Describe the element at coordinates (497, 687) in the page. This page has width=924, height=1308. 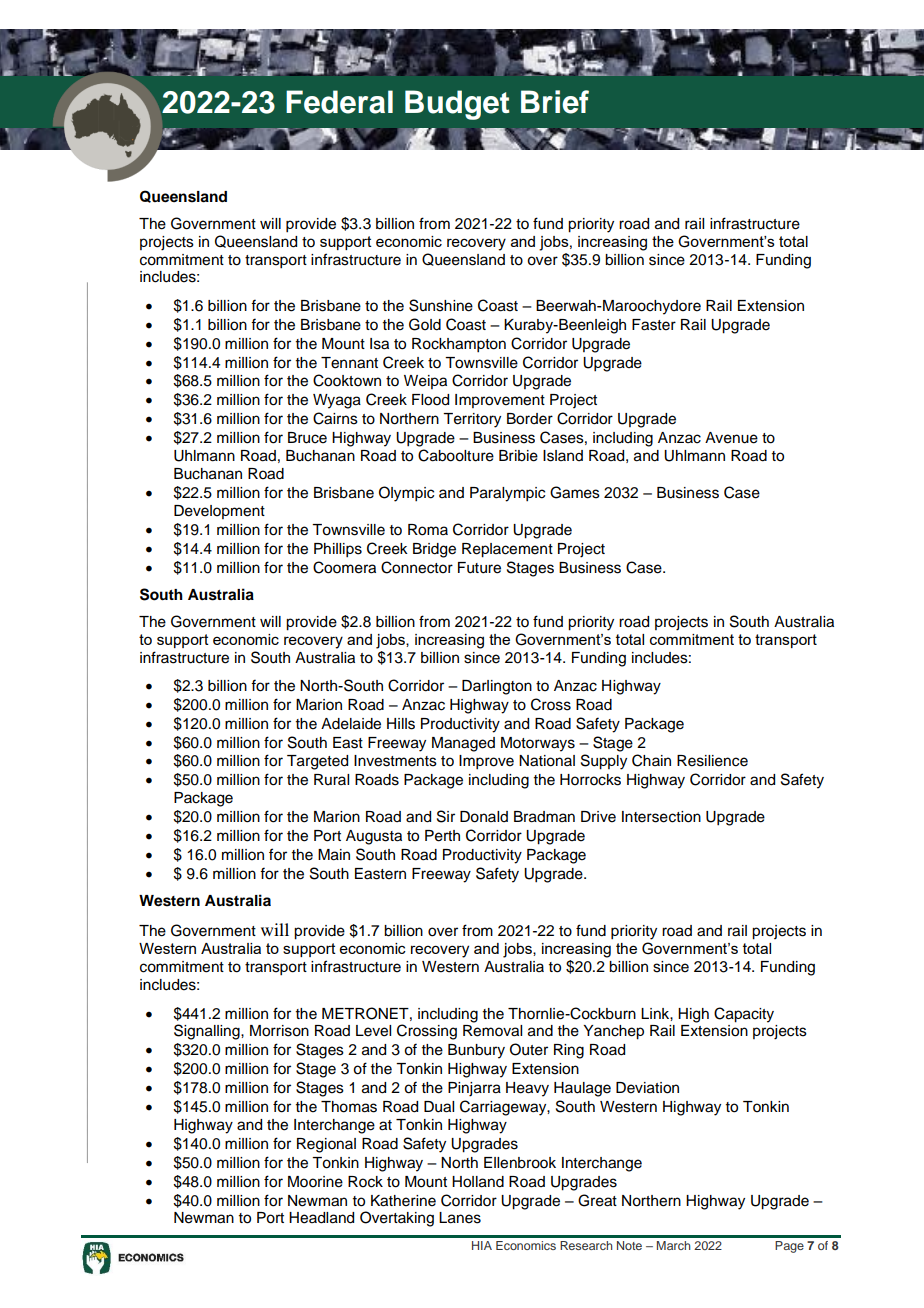
I see `Darlington` at that location.
